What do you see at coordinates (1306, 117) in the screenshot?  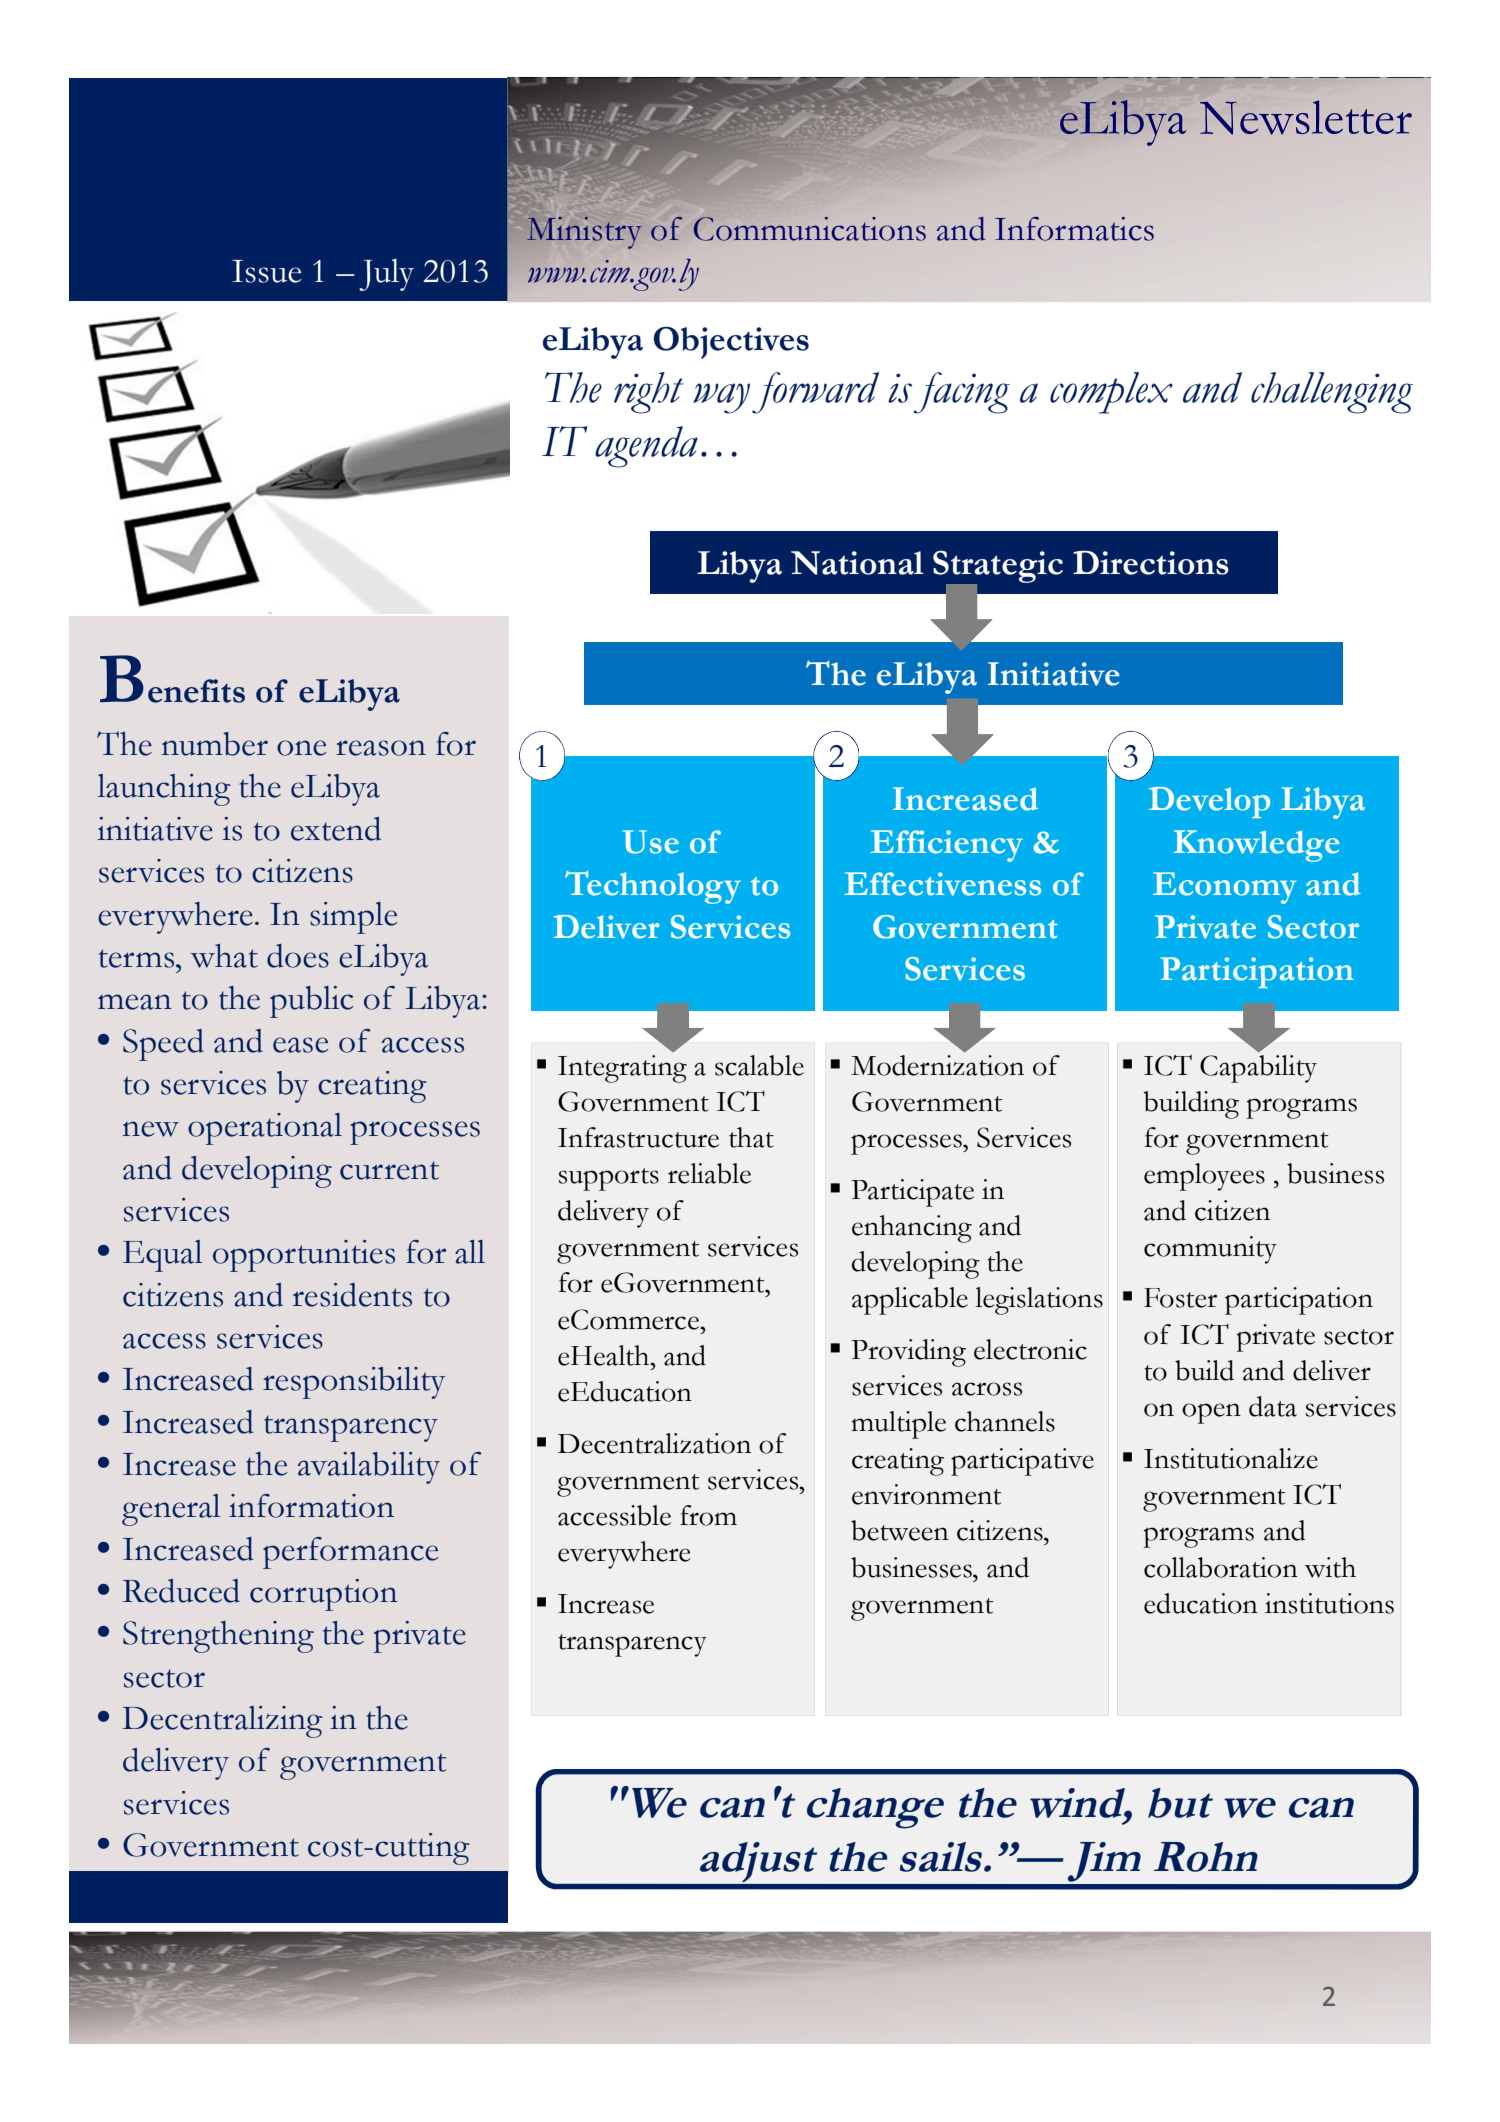 I see `Newsletter` at bounding box center [1306, 117].
